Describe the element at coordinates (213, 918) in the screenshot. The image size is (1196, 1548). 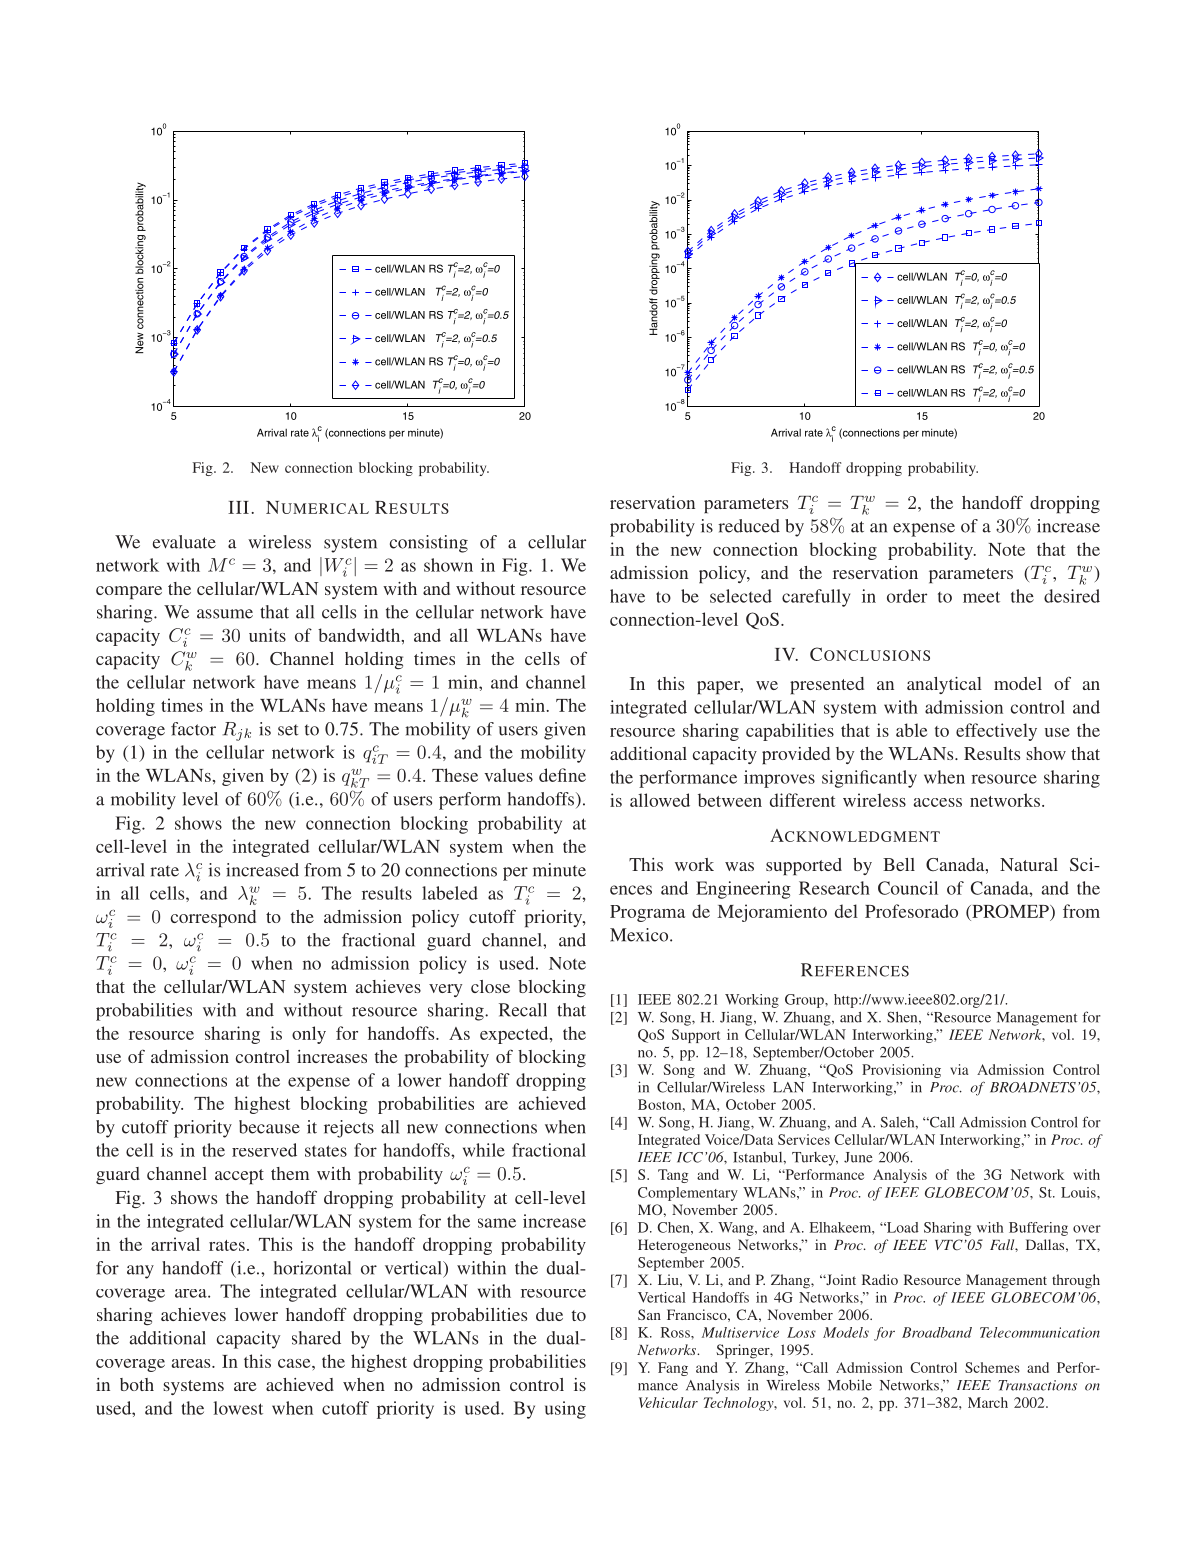
I see `correspond` at that location.
